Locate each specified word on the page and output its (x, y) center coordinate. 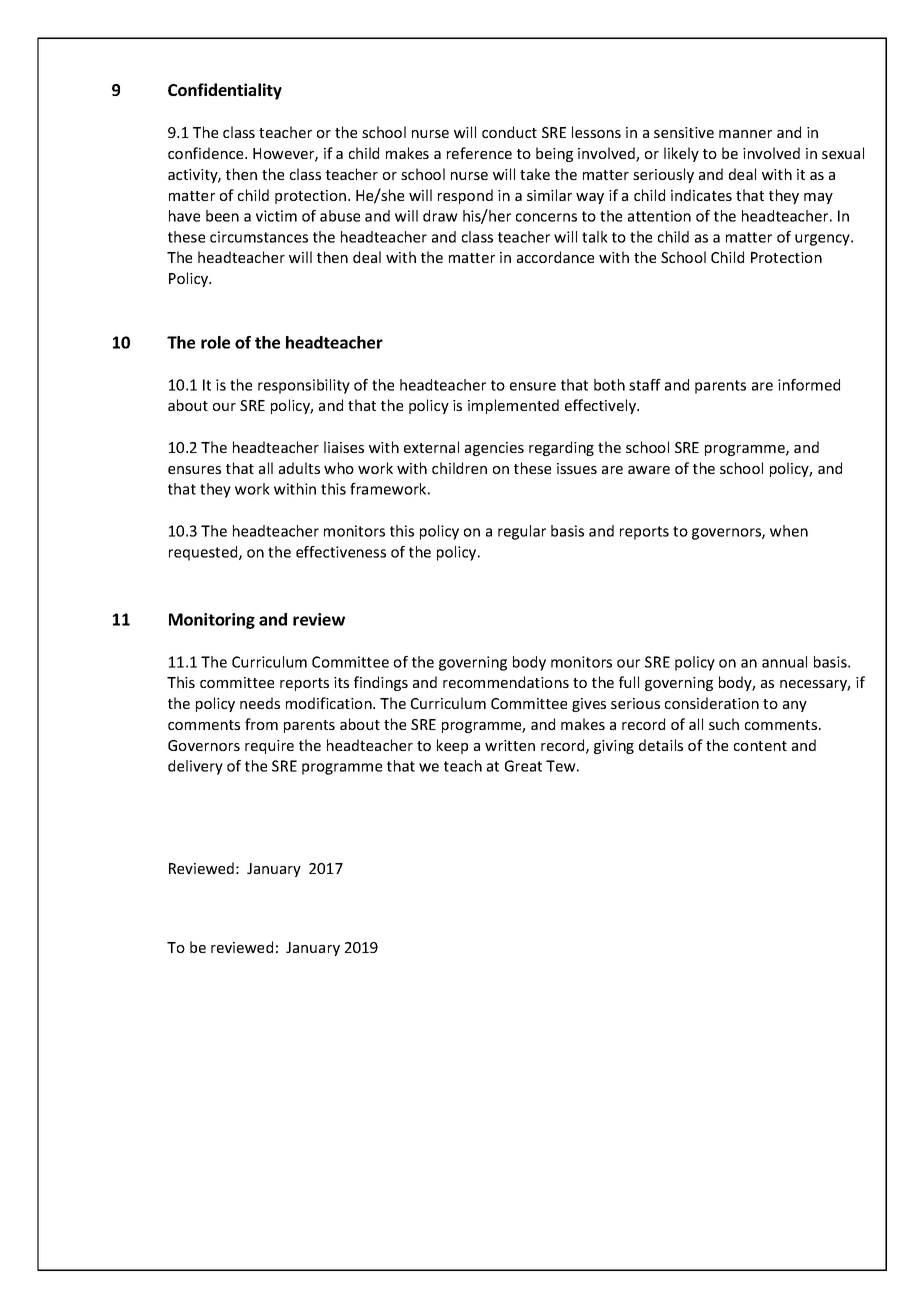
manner (745, 134)
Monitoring (212, 621)
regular (522, 532)
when (789, 531)
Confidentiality (225, 91)
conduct (509, 132)
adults (299, 468)
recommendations (506, 682)
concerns (546, 217)
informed (809, 385)
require (269, 747)
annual (784, 662)
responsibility (304, 386)
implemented (513, 406)
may (818, 198)
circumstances (259, 237)
